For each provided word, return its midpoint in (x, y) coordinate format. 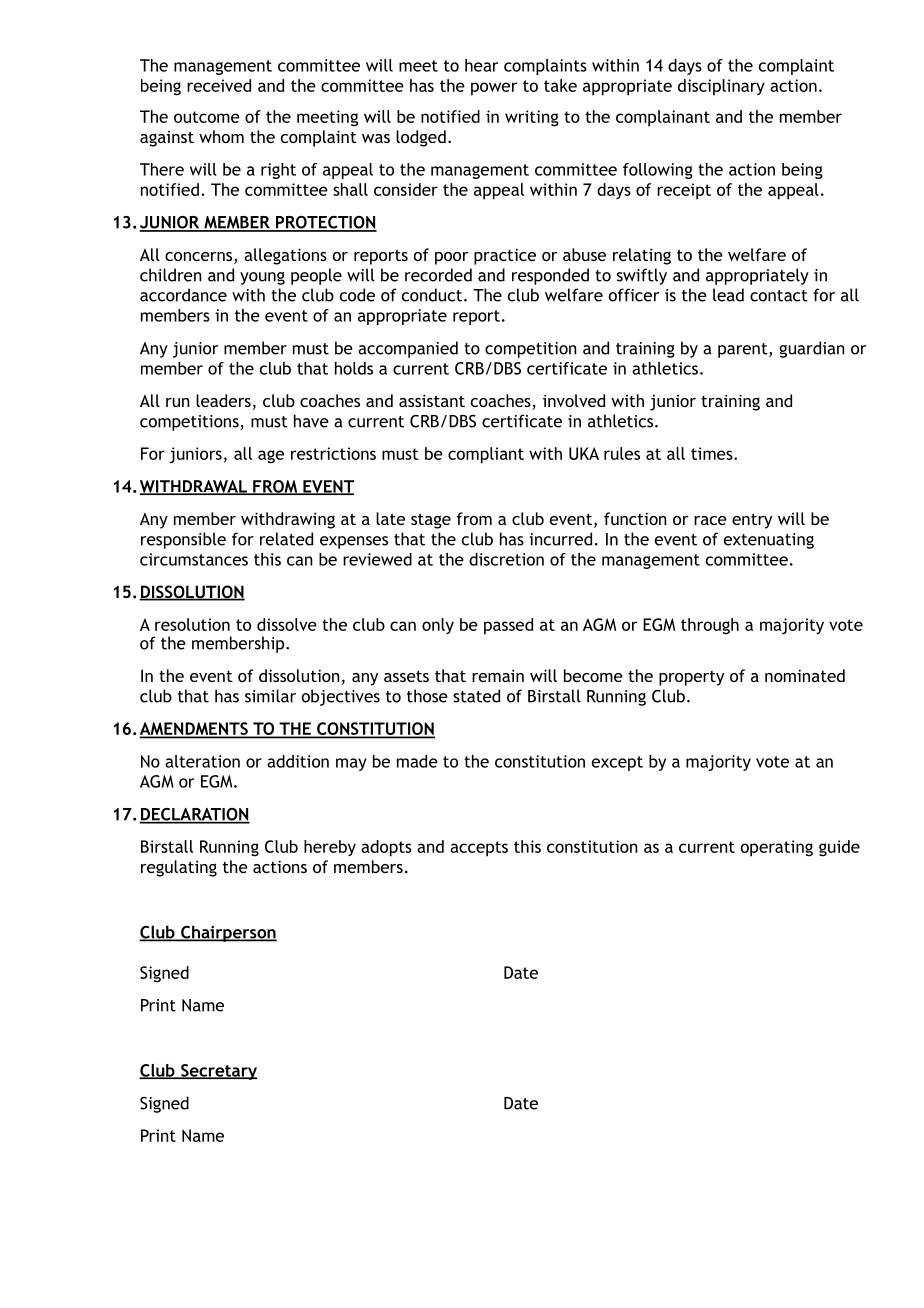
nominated (805, 675)
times (713, 453)
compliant (486, 455)
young (262, 278)
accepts (479, 849)
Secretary (218, 1072)
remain (498, 675)
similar (270, 696)
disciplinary (721, 87)
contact (779, 296)
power (494, 89)
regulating (179, 868)
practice (505, 256)
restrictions (333, 453)
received (219, 85)
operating (777, 848)
